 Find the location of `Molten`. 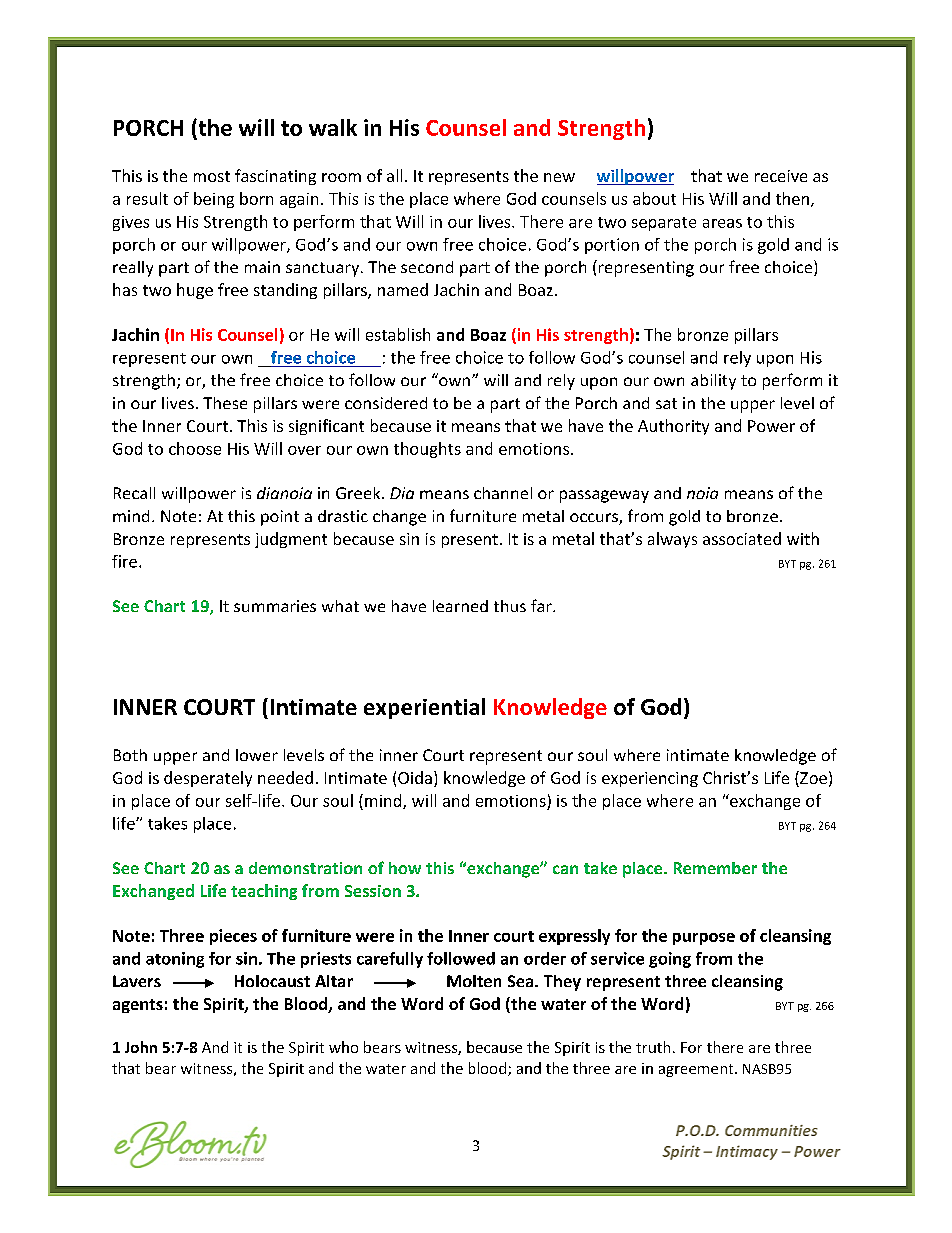

Molten is located at coordinates (474, 981).
